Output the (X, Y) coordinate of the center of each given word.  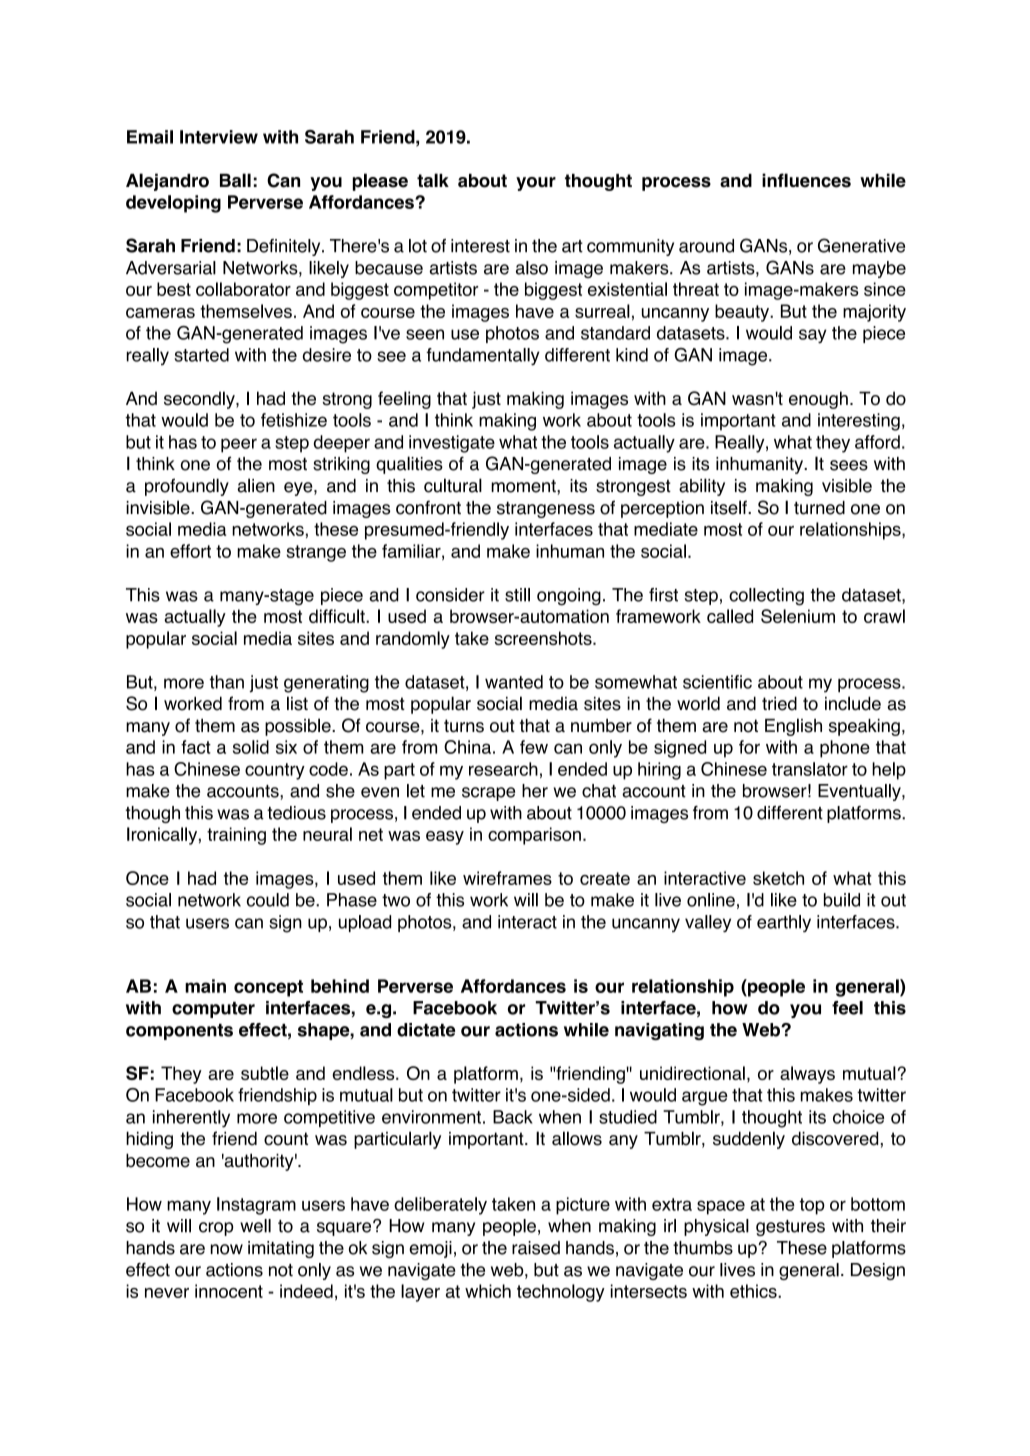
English (793, 727)
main (205, 986)
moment (524, 486)
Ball (235, 180)
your (536, 184)
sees (849, 465)
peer (239, 445)
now (227, 1249)
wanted (514, 682)
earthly (784, 923)
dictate (426, 1030)
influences (806, 180)
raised (536, 1248)
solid (251, 747)
